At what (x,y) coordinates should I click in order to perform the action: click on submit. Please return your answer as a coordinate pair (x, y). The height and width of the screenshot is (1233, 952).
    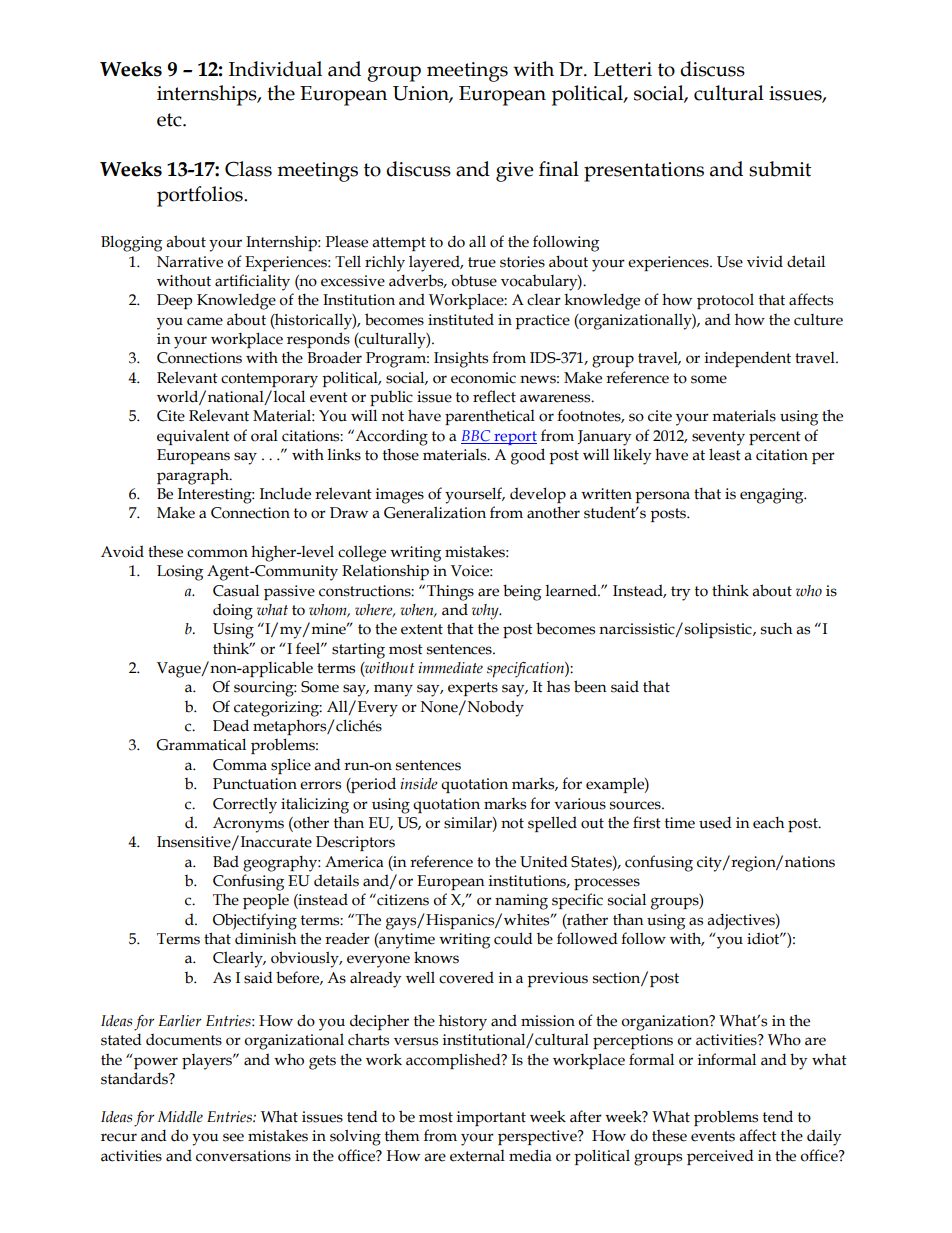
    Looking at the image, I should click on (780, 169).
